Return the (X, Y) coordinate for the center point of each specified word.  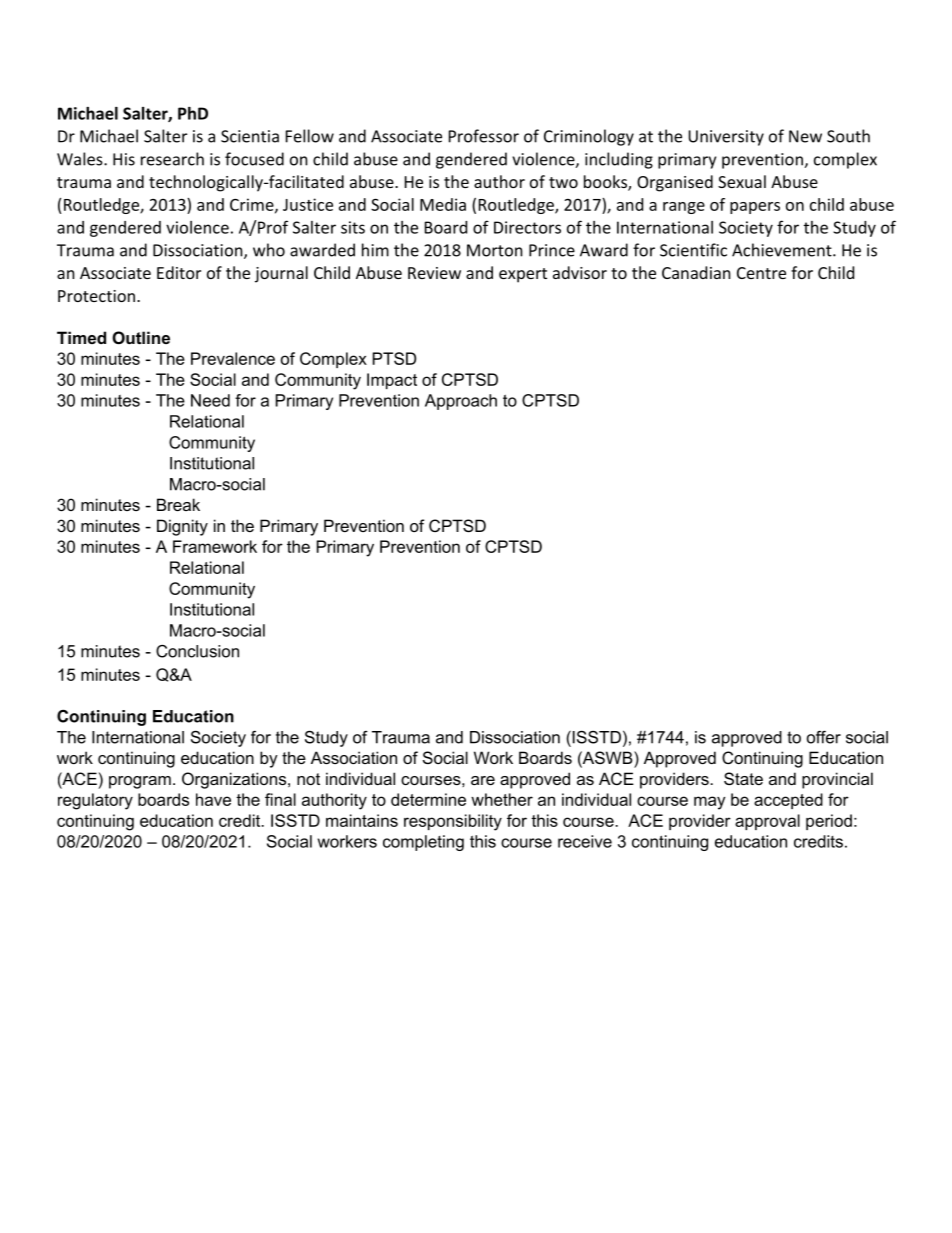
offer (824, 737)
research (172, 159)
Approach (461, 402)
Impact (392, 381)
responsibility (453, 822)
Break (178, 504)
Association (354, 757)
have (213, 799)
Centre (761, 273)
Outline (141, 337)
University (726, 138)
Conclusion (197, 651)
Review (434, 273)
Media (443, 204)
